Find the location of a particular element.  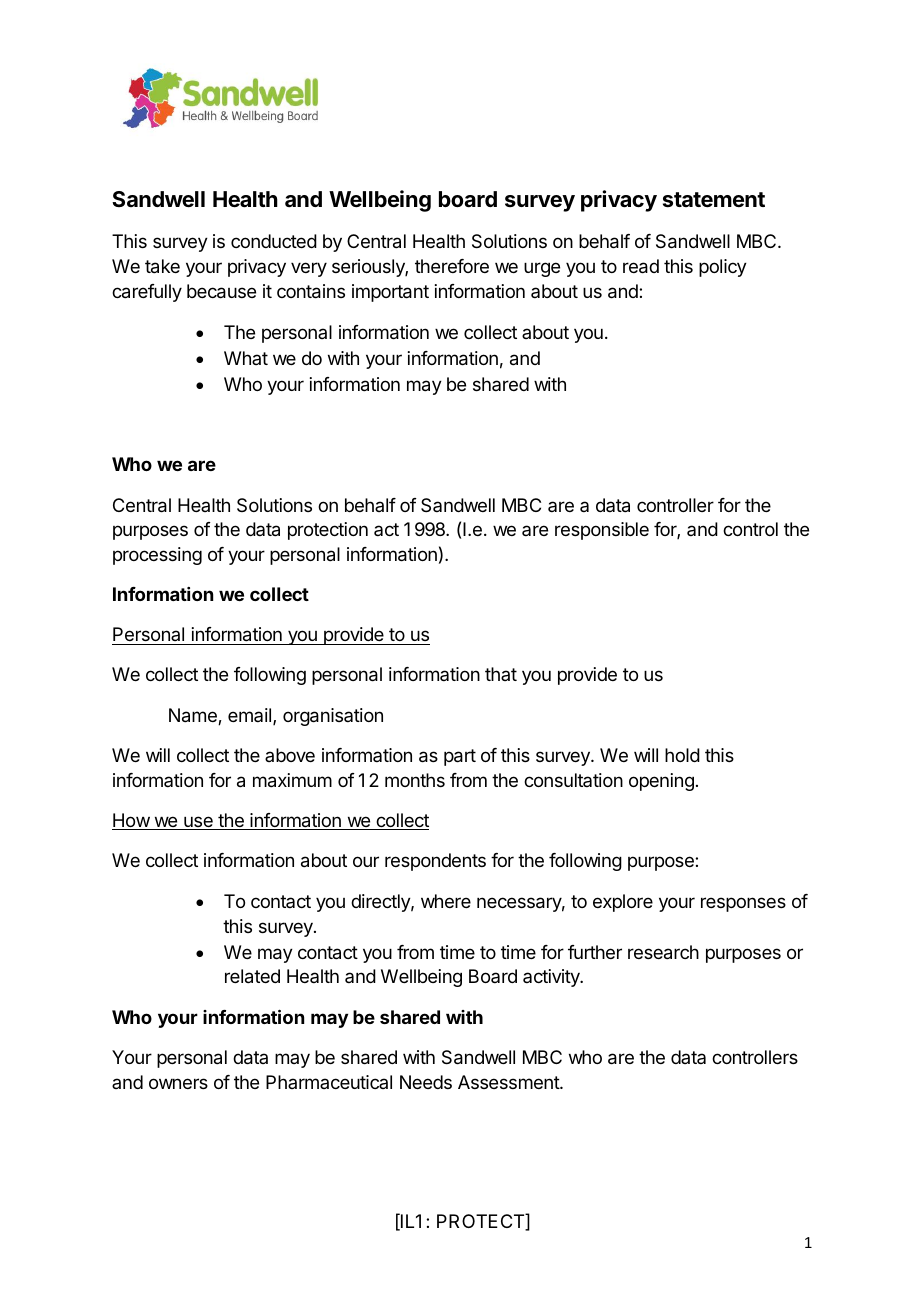

owners is located at coordinates (178, 1083).
